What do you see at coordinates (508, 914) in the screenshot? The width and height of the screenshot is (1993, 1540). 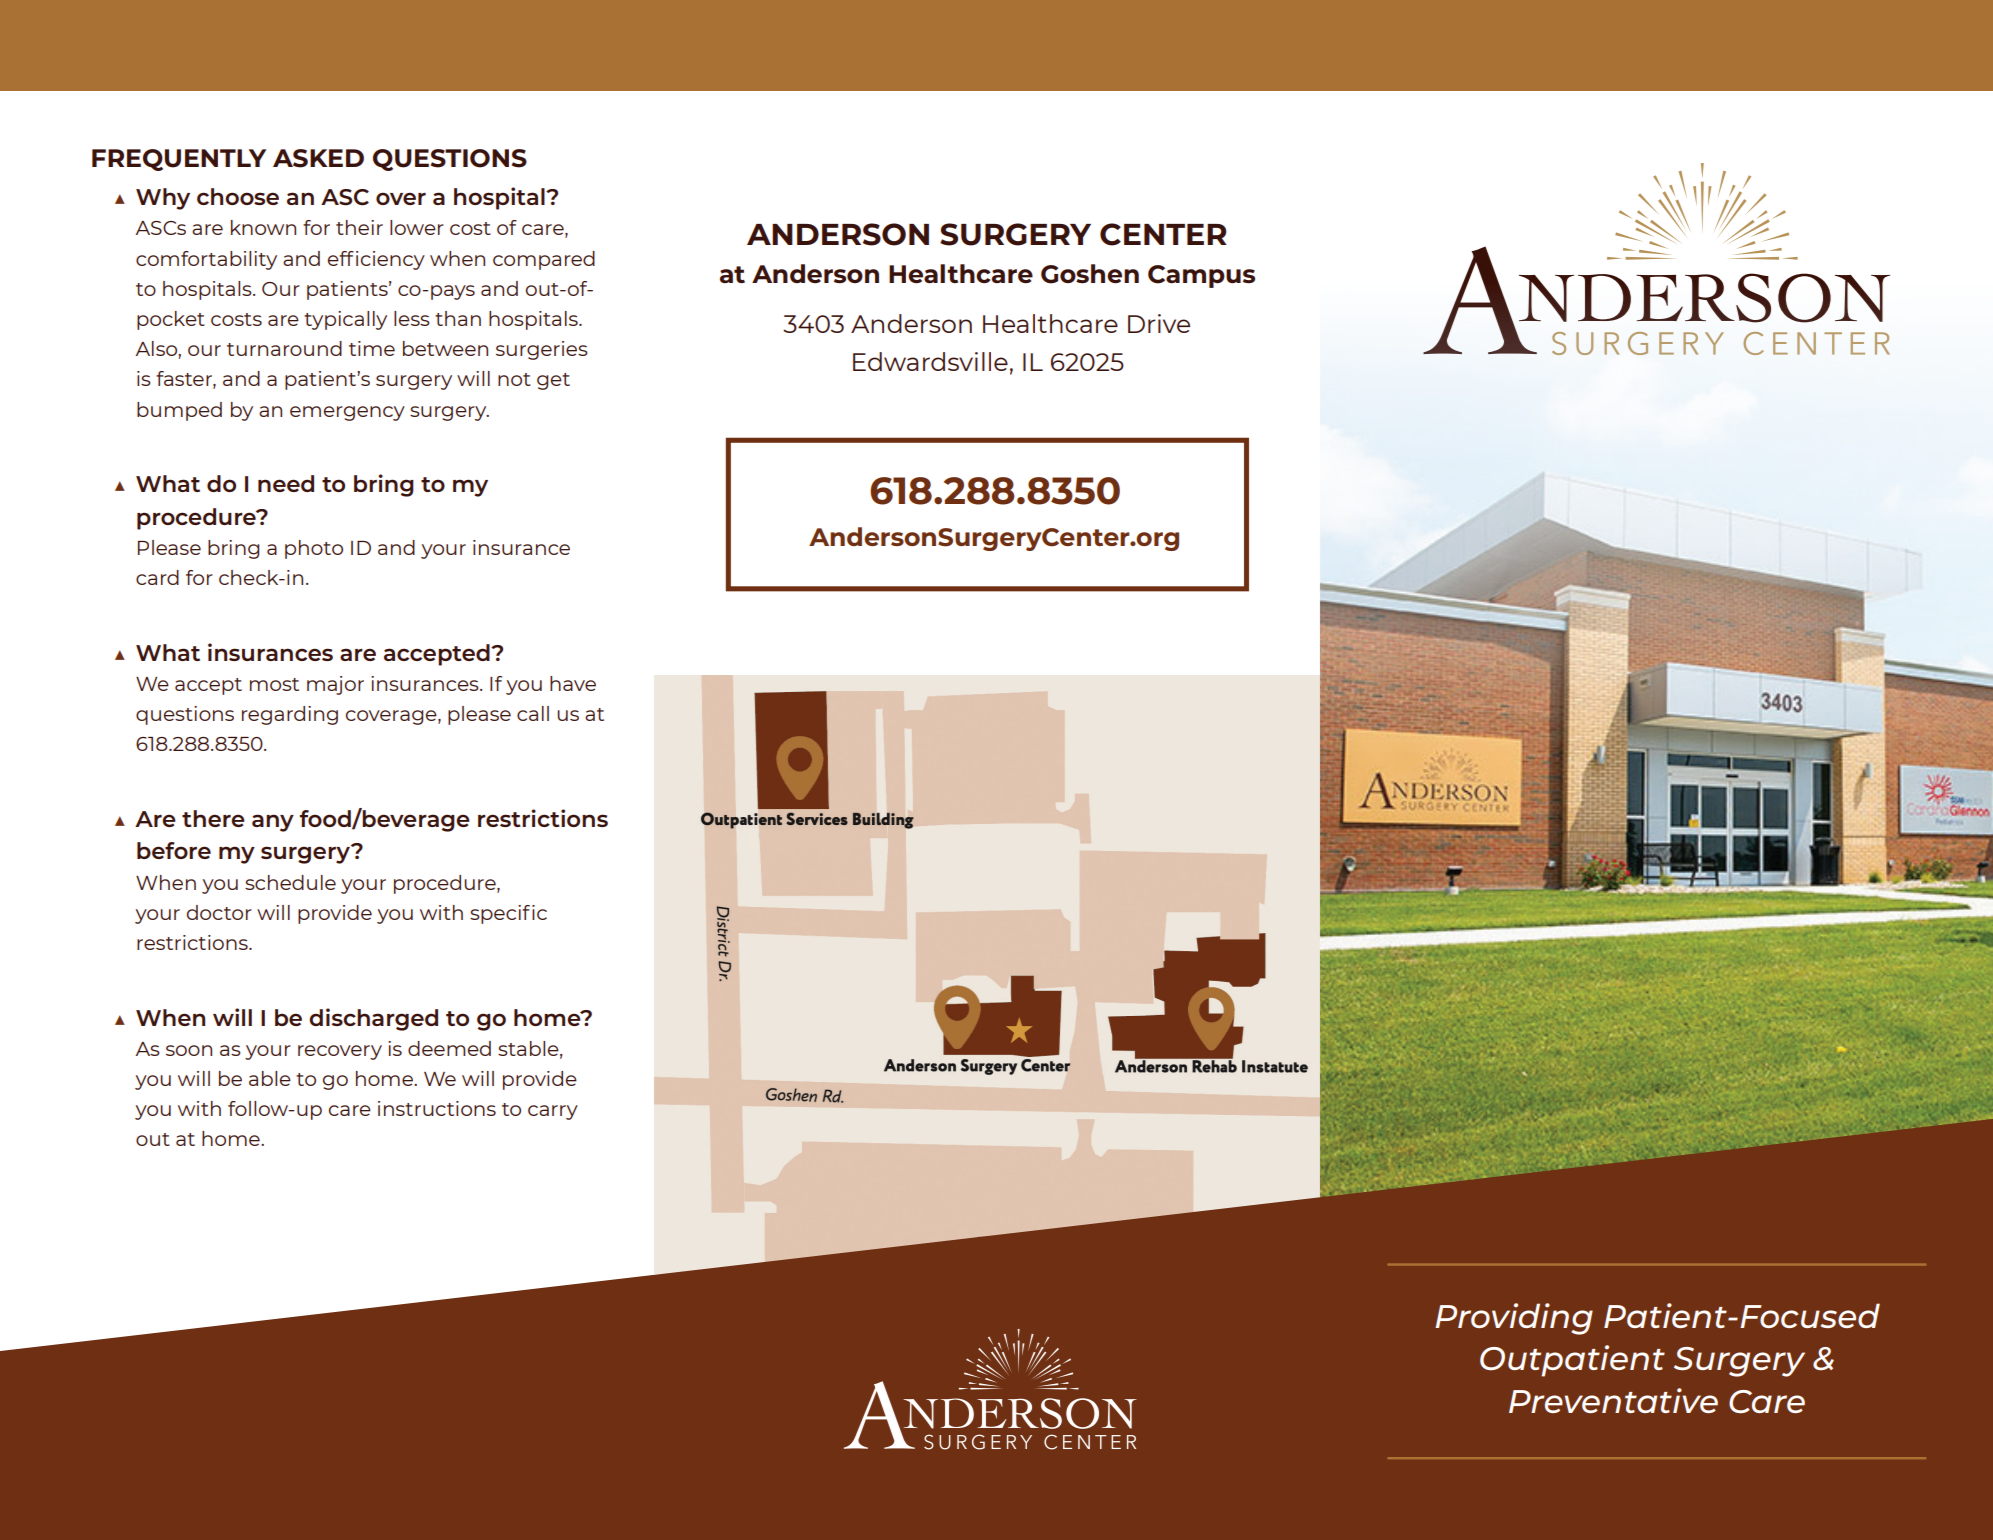 I see `specific` at bounding box center [508, 914].
